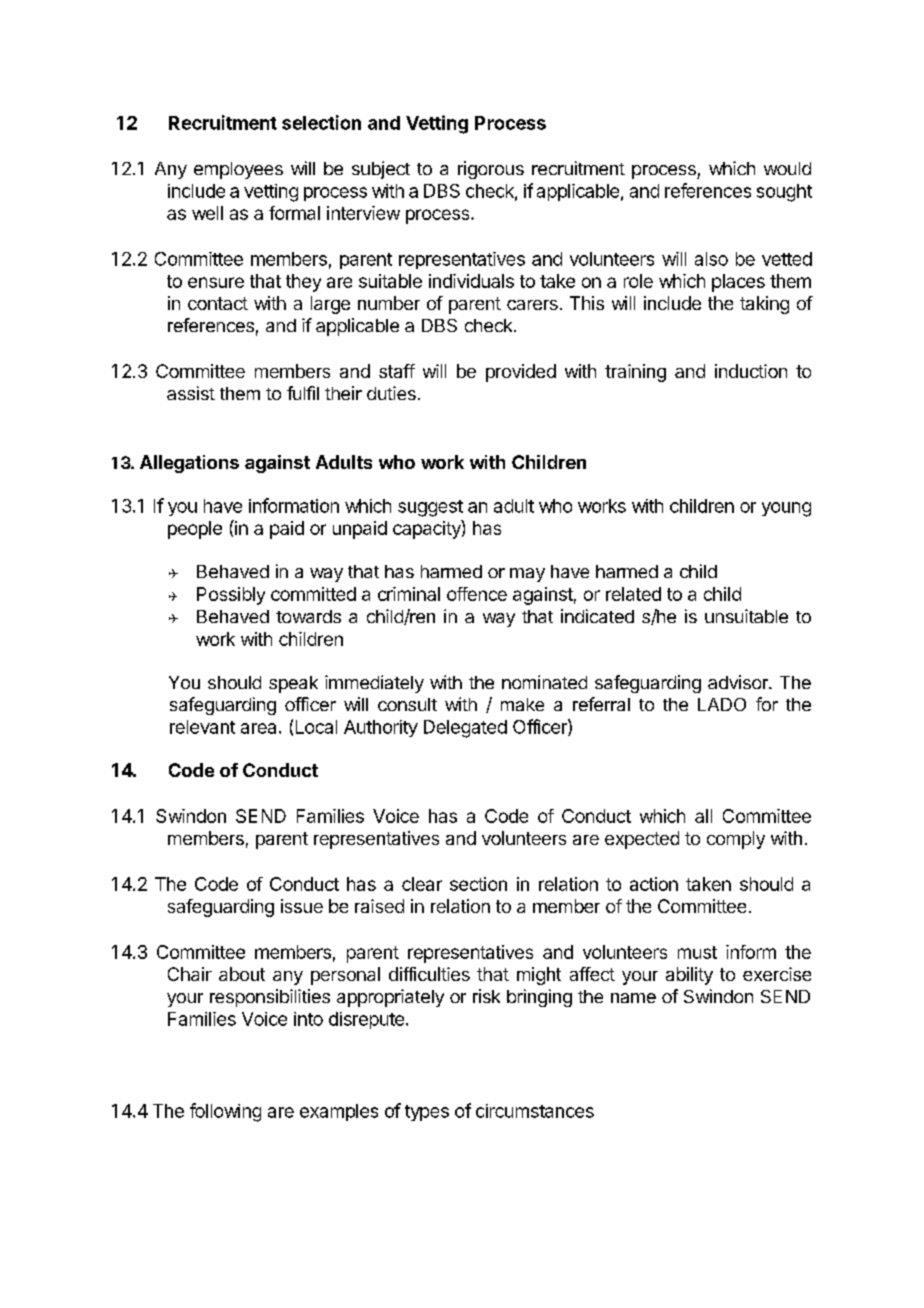  I want to click on young, so click(786, 509).
